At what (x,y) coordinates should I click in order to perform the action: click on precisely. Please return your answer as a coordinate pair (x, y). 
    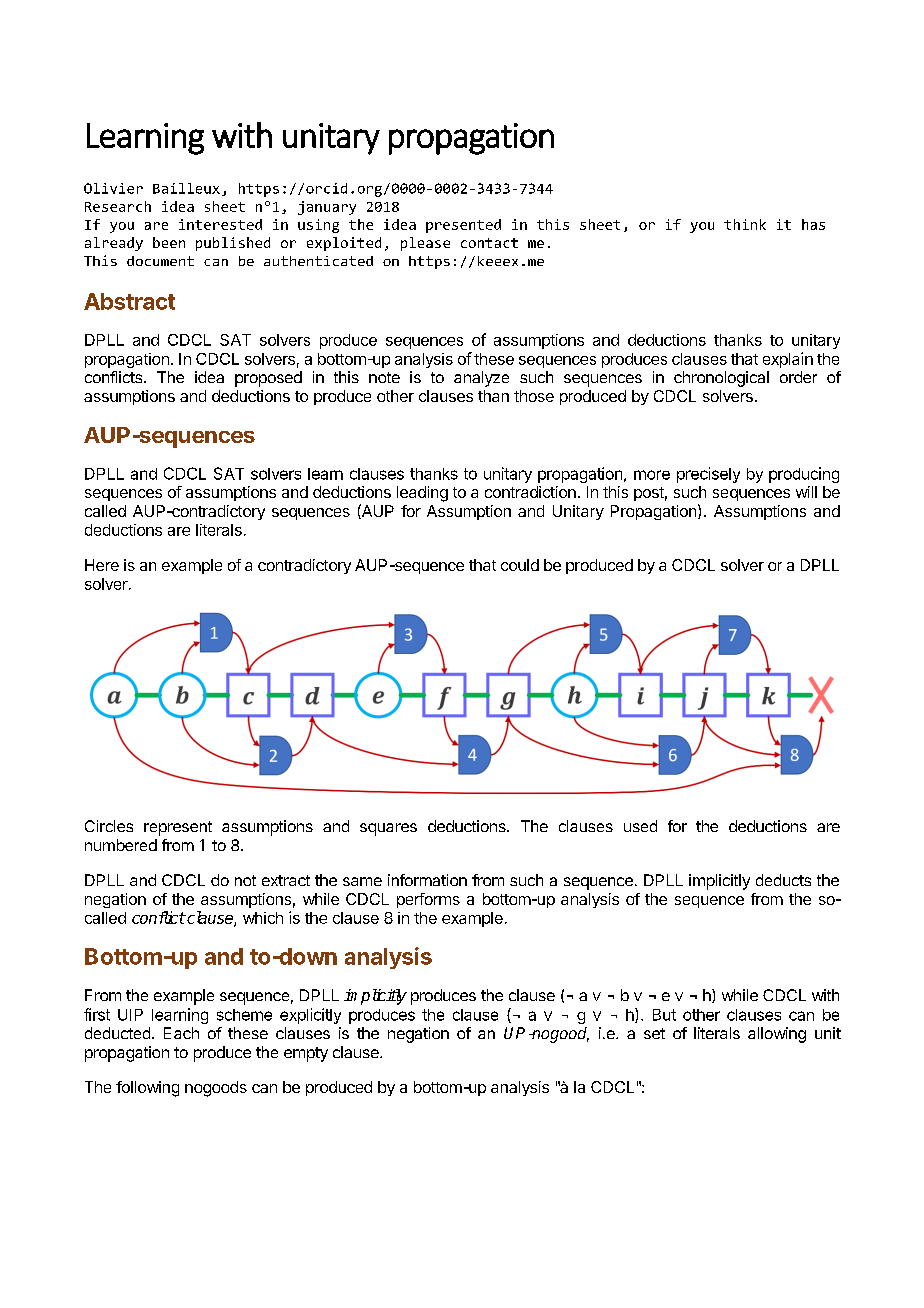
    Looking at the image, I should click on (708, 475).
